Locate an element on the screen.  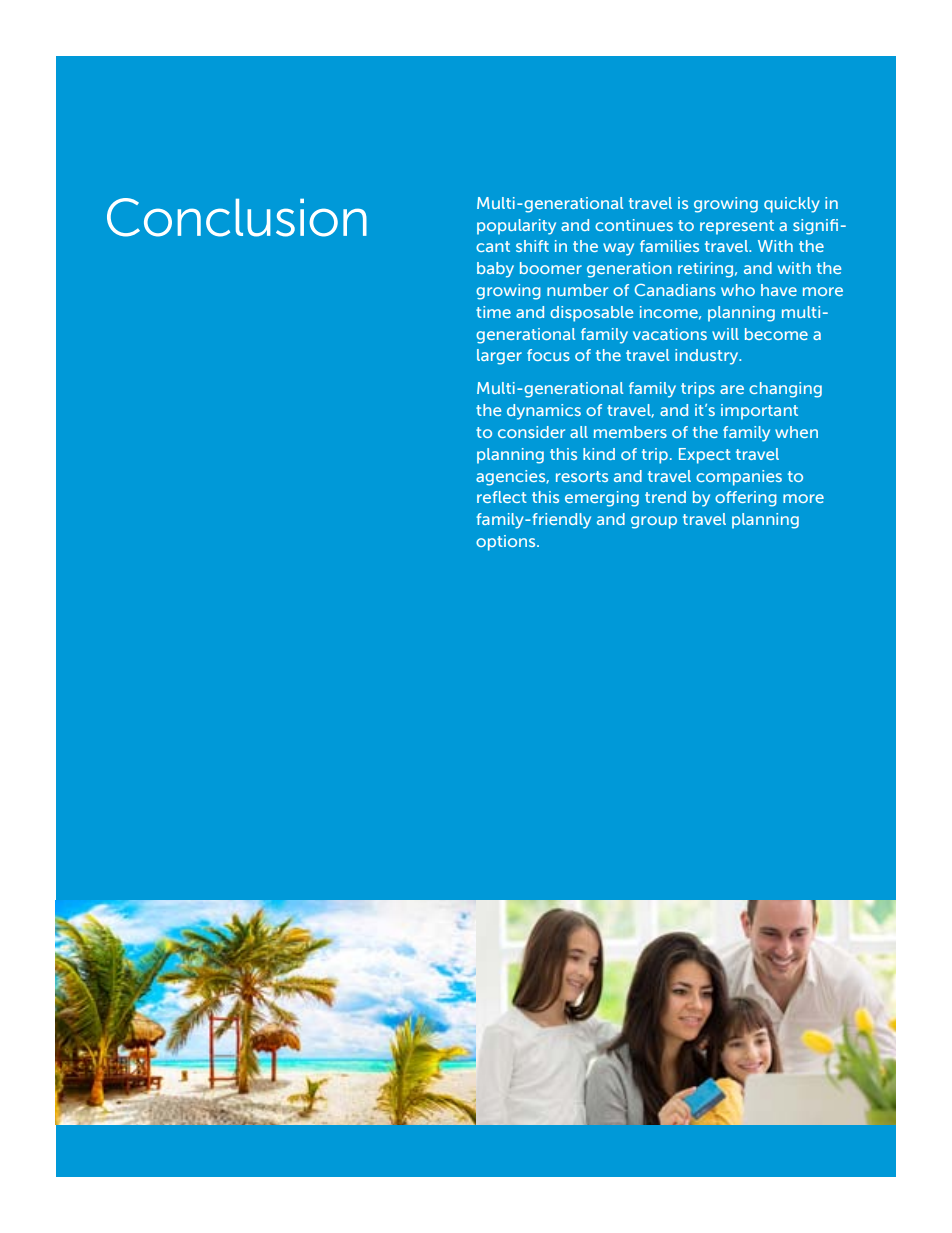
represent is located at coordinates (737, 227).
